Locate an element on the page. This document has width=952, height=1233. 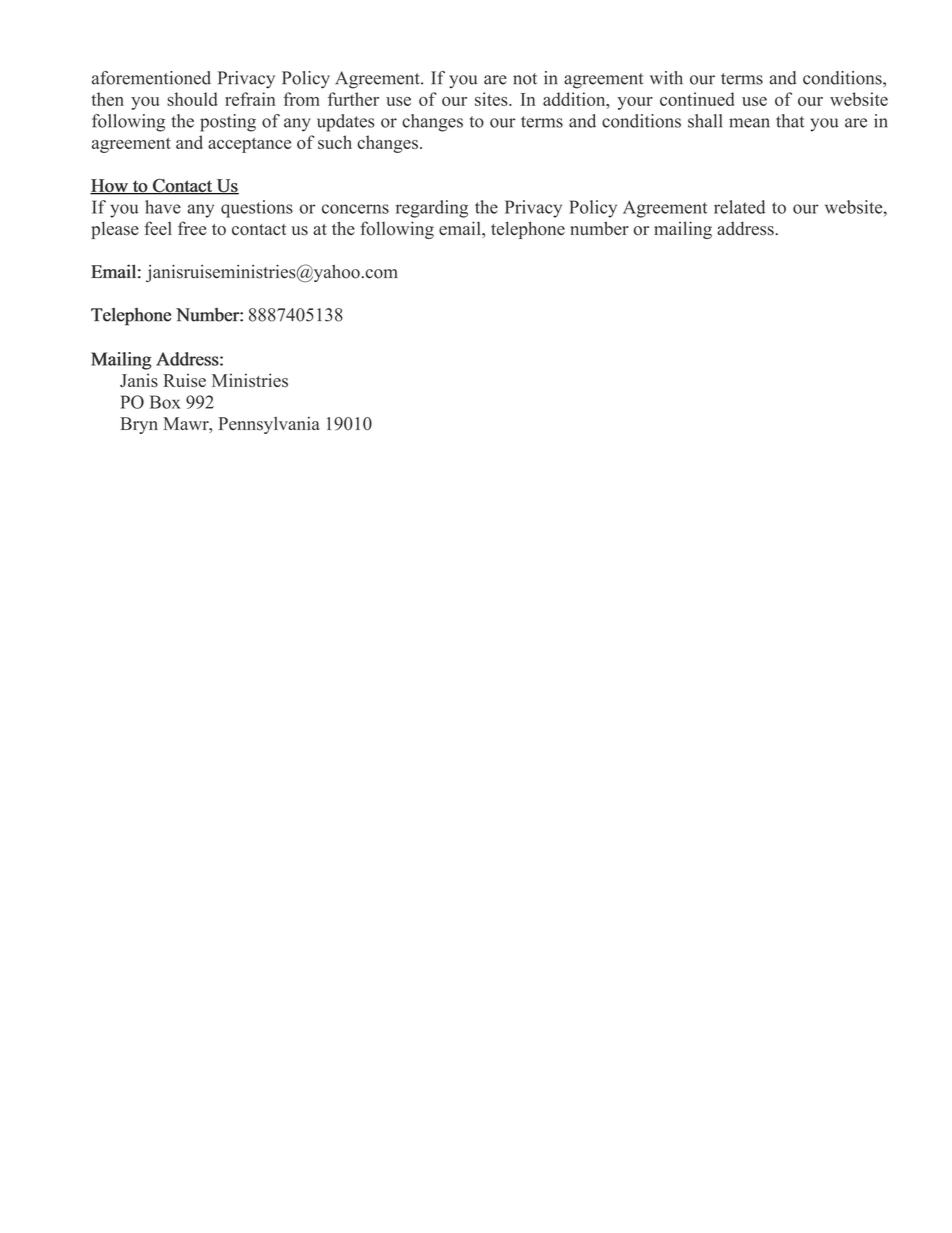
sites is located at coordinates (492, 99).
